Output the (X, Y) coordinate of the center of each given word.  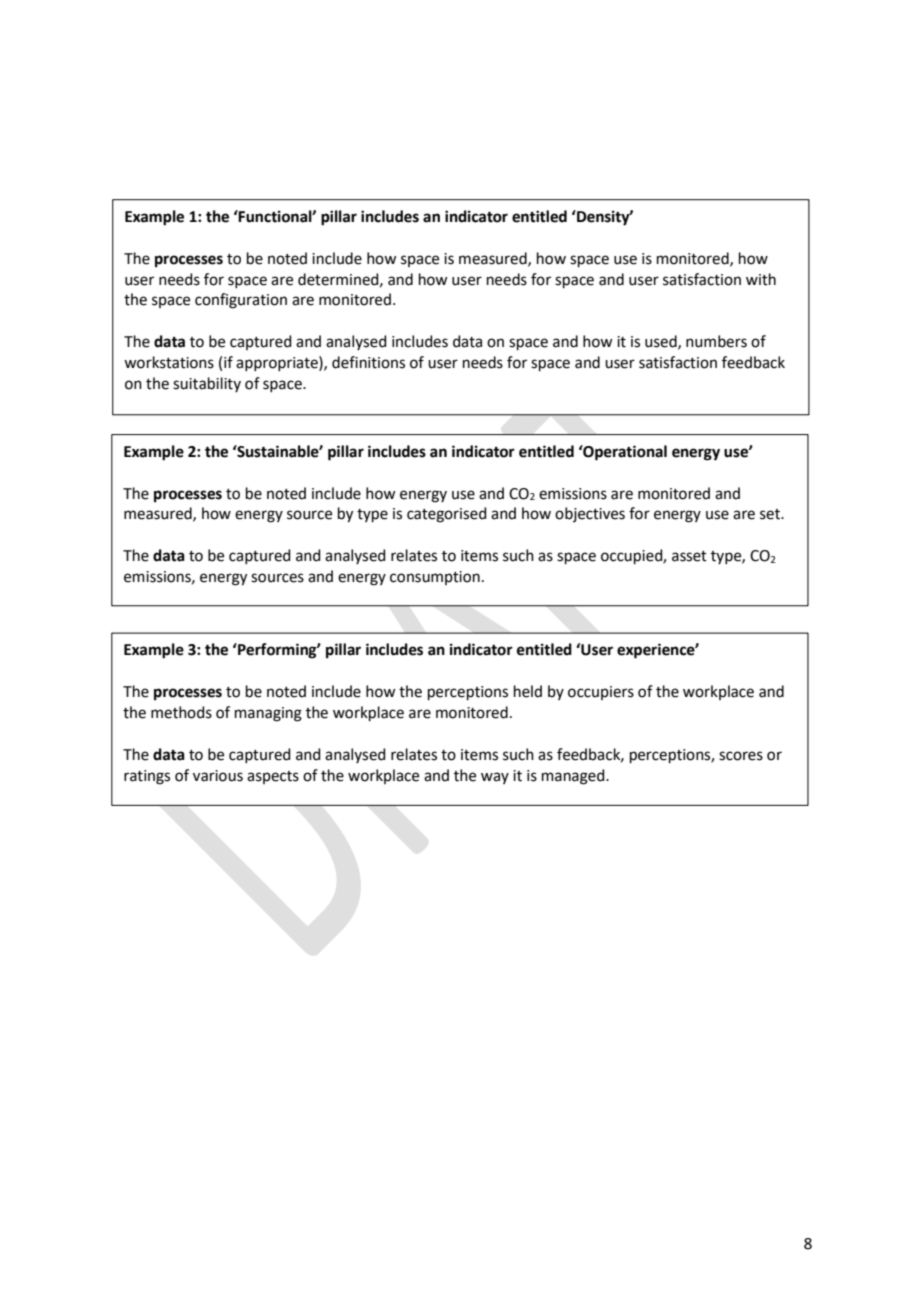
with (761, 279)
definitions (368, 362)
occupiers (601, 693)
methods (181, 712)
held (528, 691)
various (218, 776)
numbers (716, 341)
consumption (435, 578)
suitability (207, 384)
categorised (447, 515)
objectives (590, 514)
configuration (241, 301)
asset (689, 556)
